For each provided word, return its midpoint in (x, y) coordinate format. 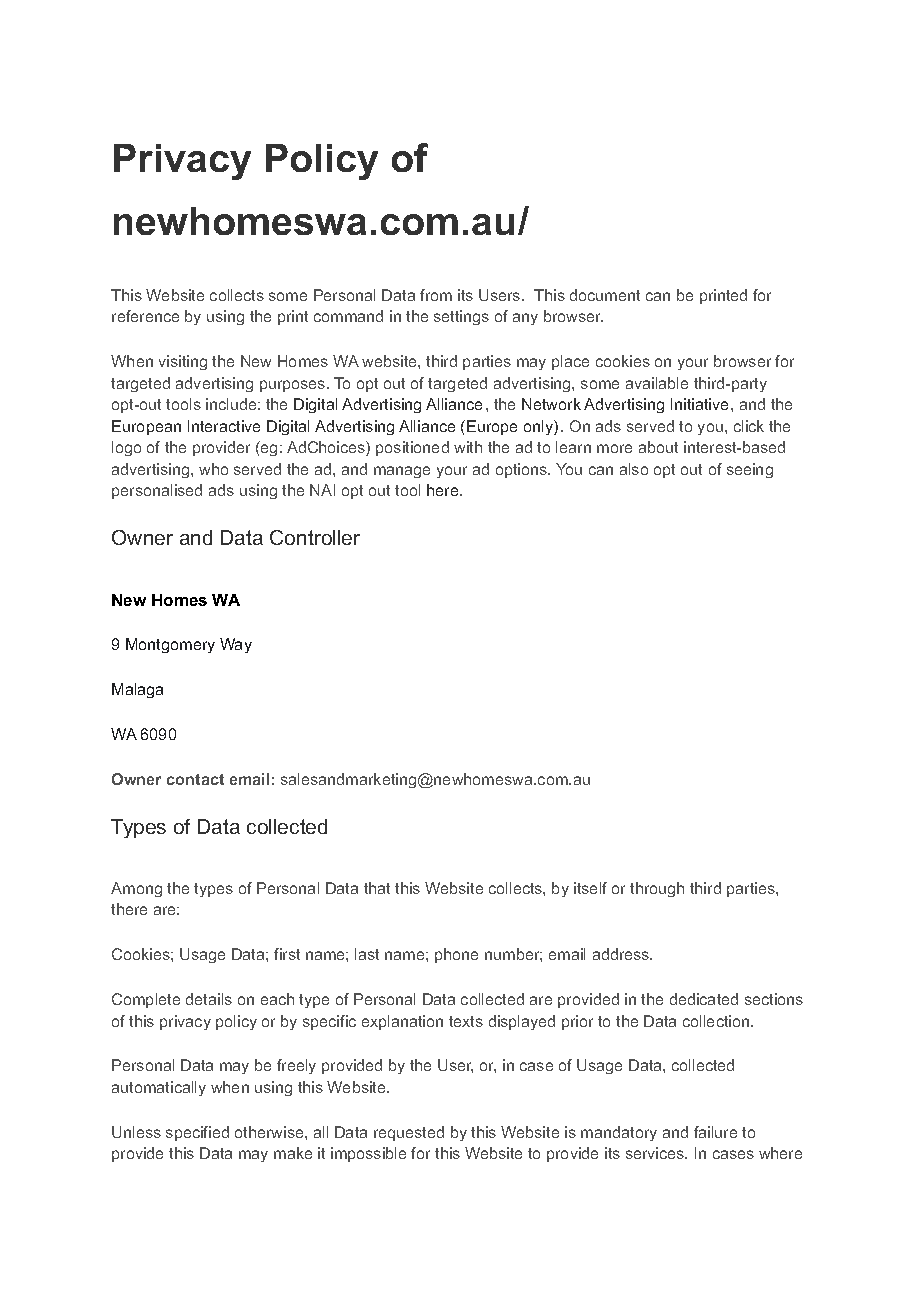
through (657, 889)
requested (409, 1133)
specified (197, 1133)
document (605, 295)
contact (195, 779)
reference (145, 316)
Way (236, 645)
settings (461, 317)
